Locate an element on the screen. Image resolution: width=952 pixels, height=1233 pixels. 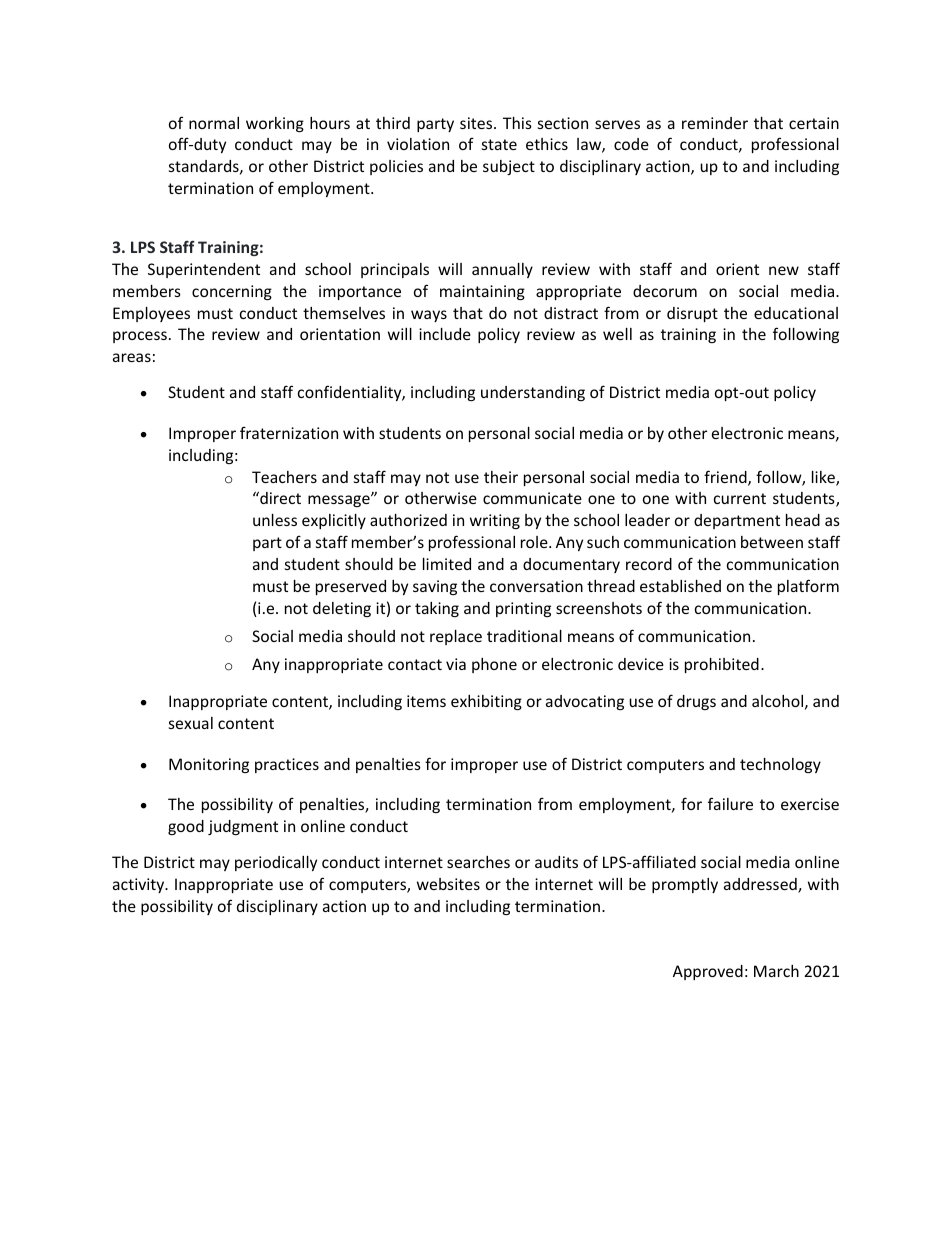
via is located at coordinates (456, 664).
